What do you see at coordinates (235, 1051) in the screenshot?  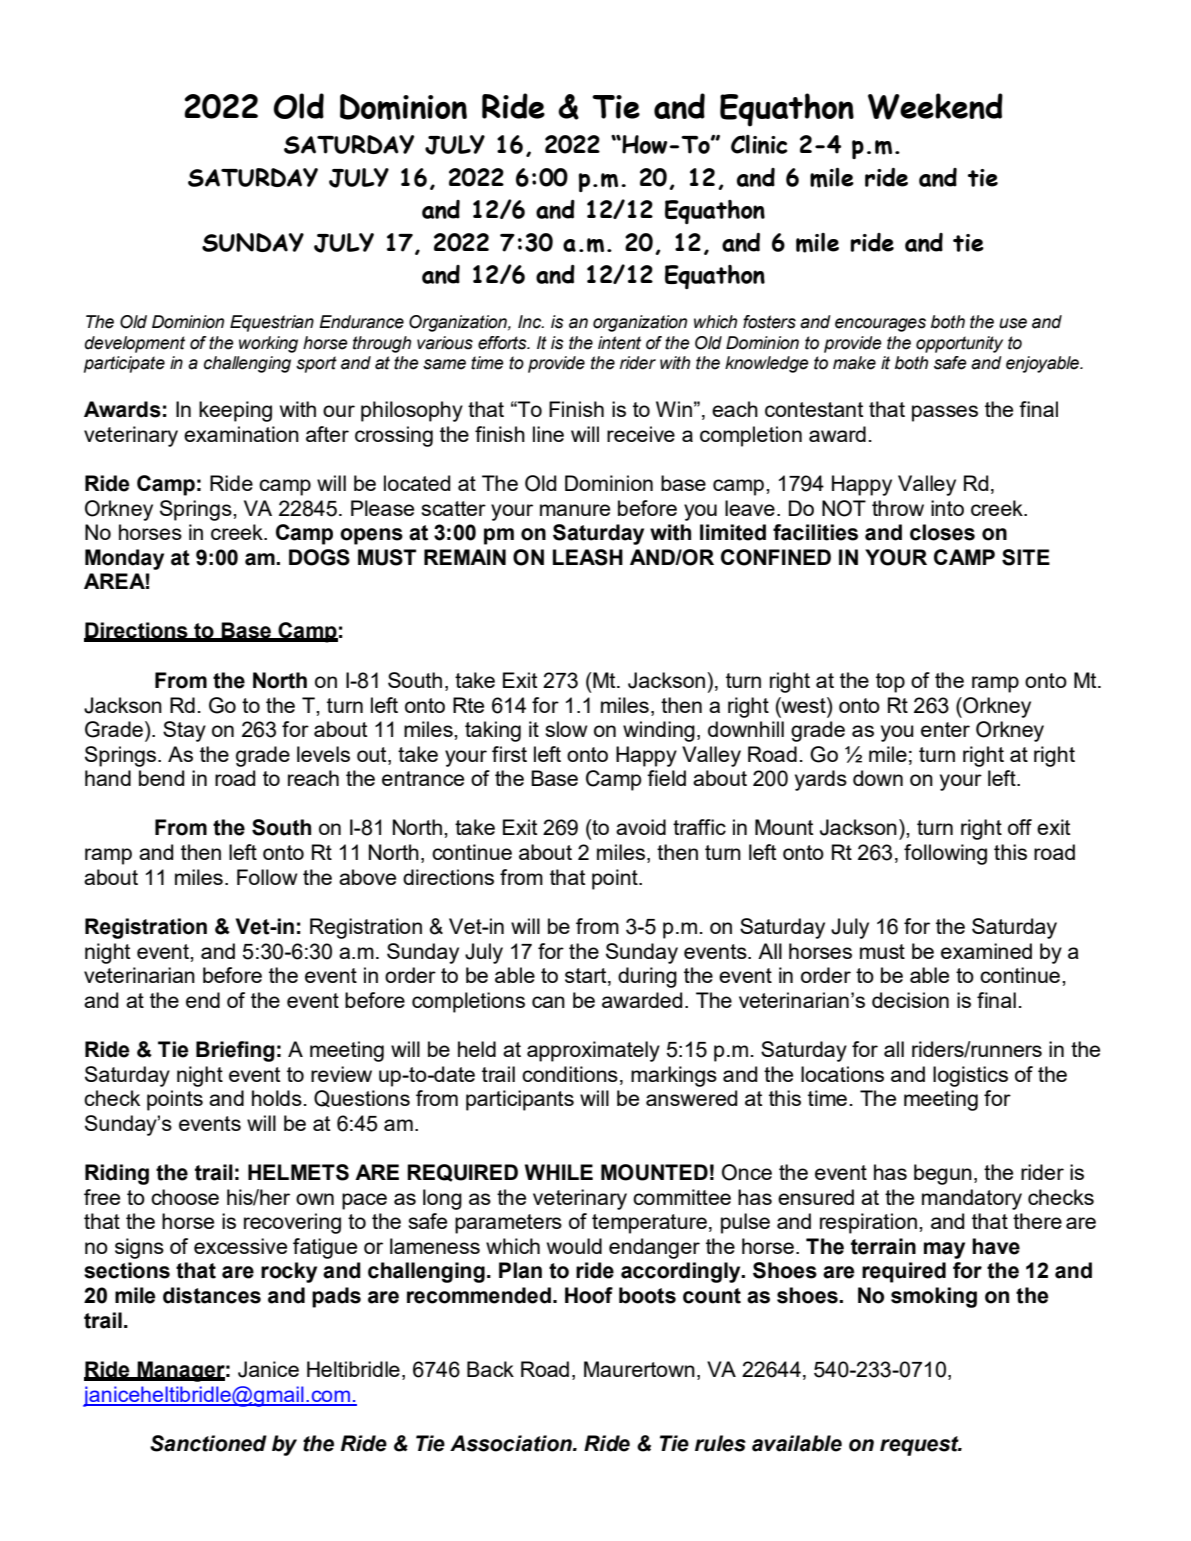 I see `Briefing` at bounding box center [235, 1051].
